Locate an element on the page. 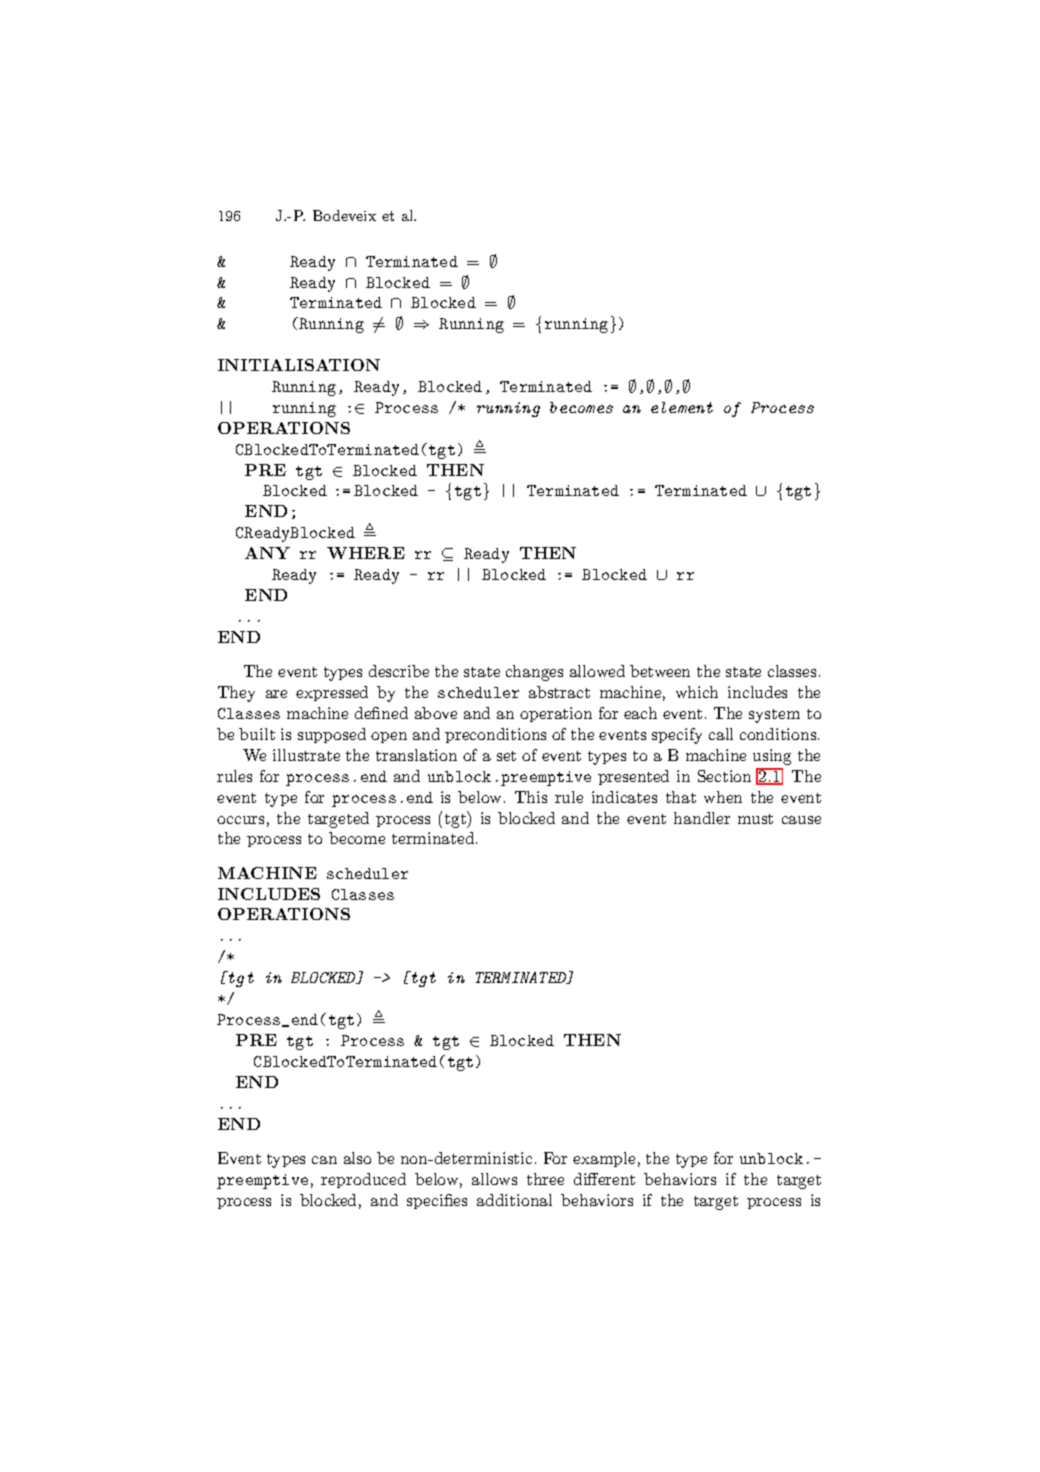 This image has width=1040, height=1472. changes is located at coordinates (534, 673).
